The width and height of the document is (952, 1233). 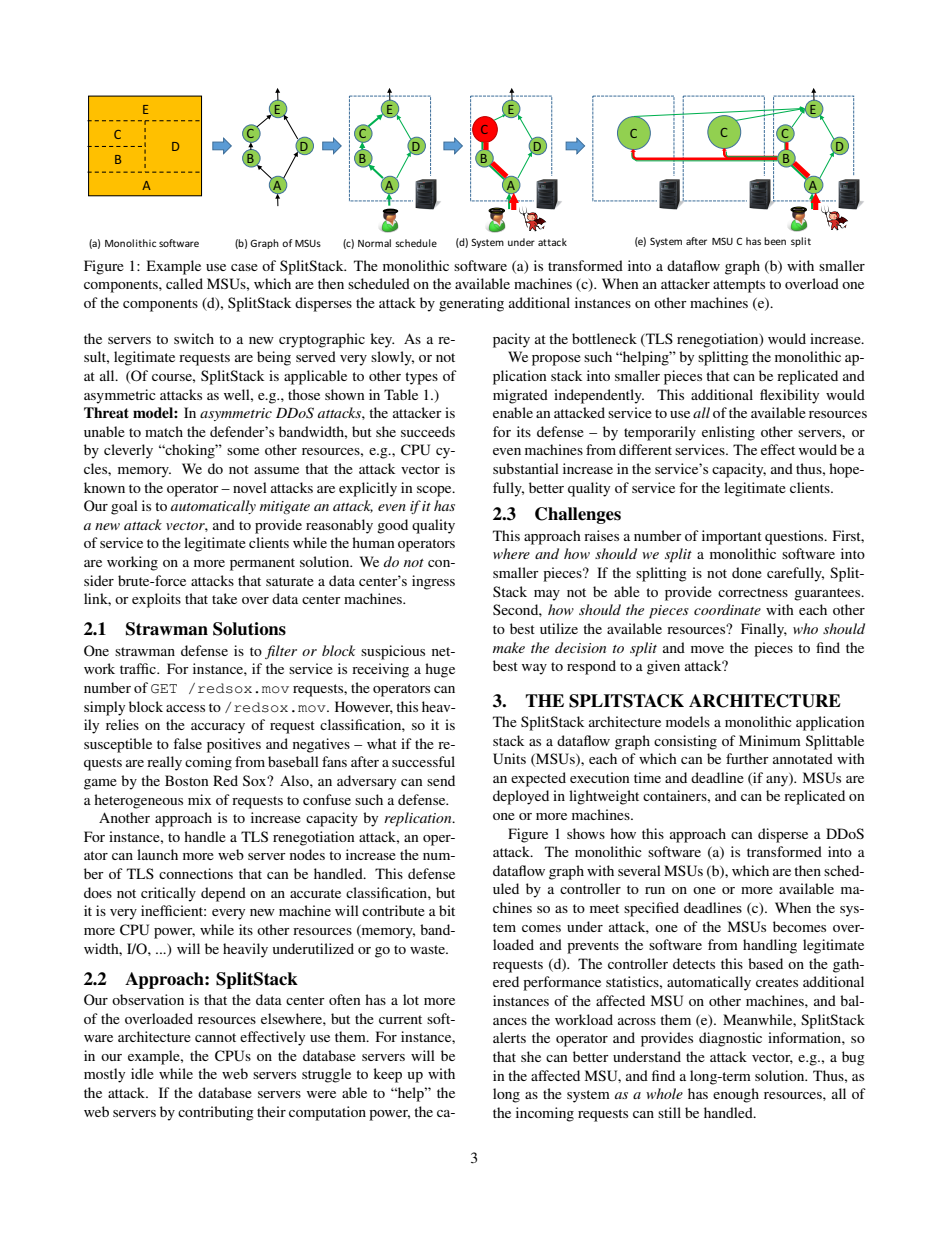 I want to click on keep, so click(x=387, y=1075).
